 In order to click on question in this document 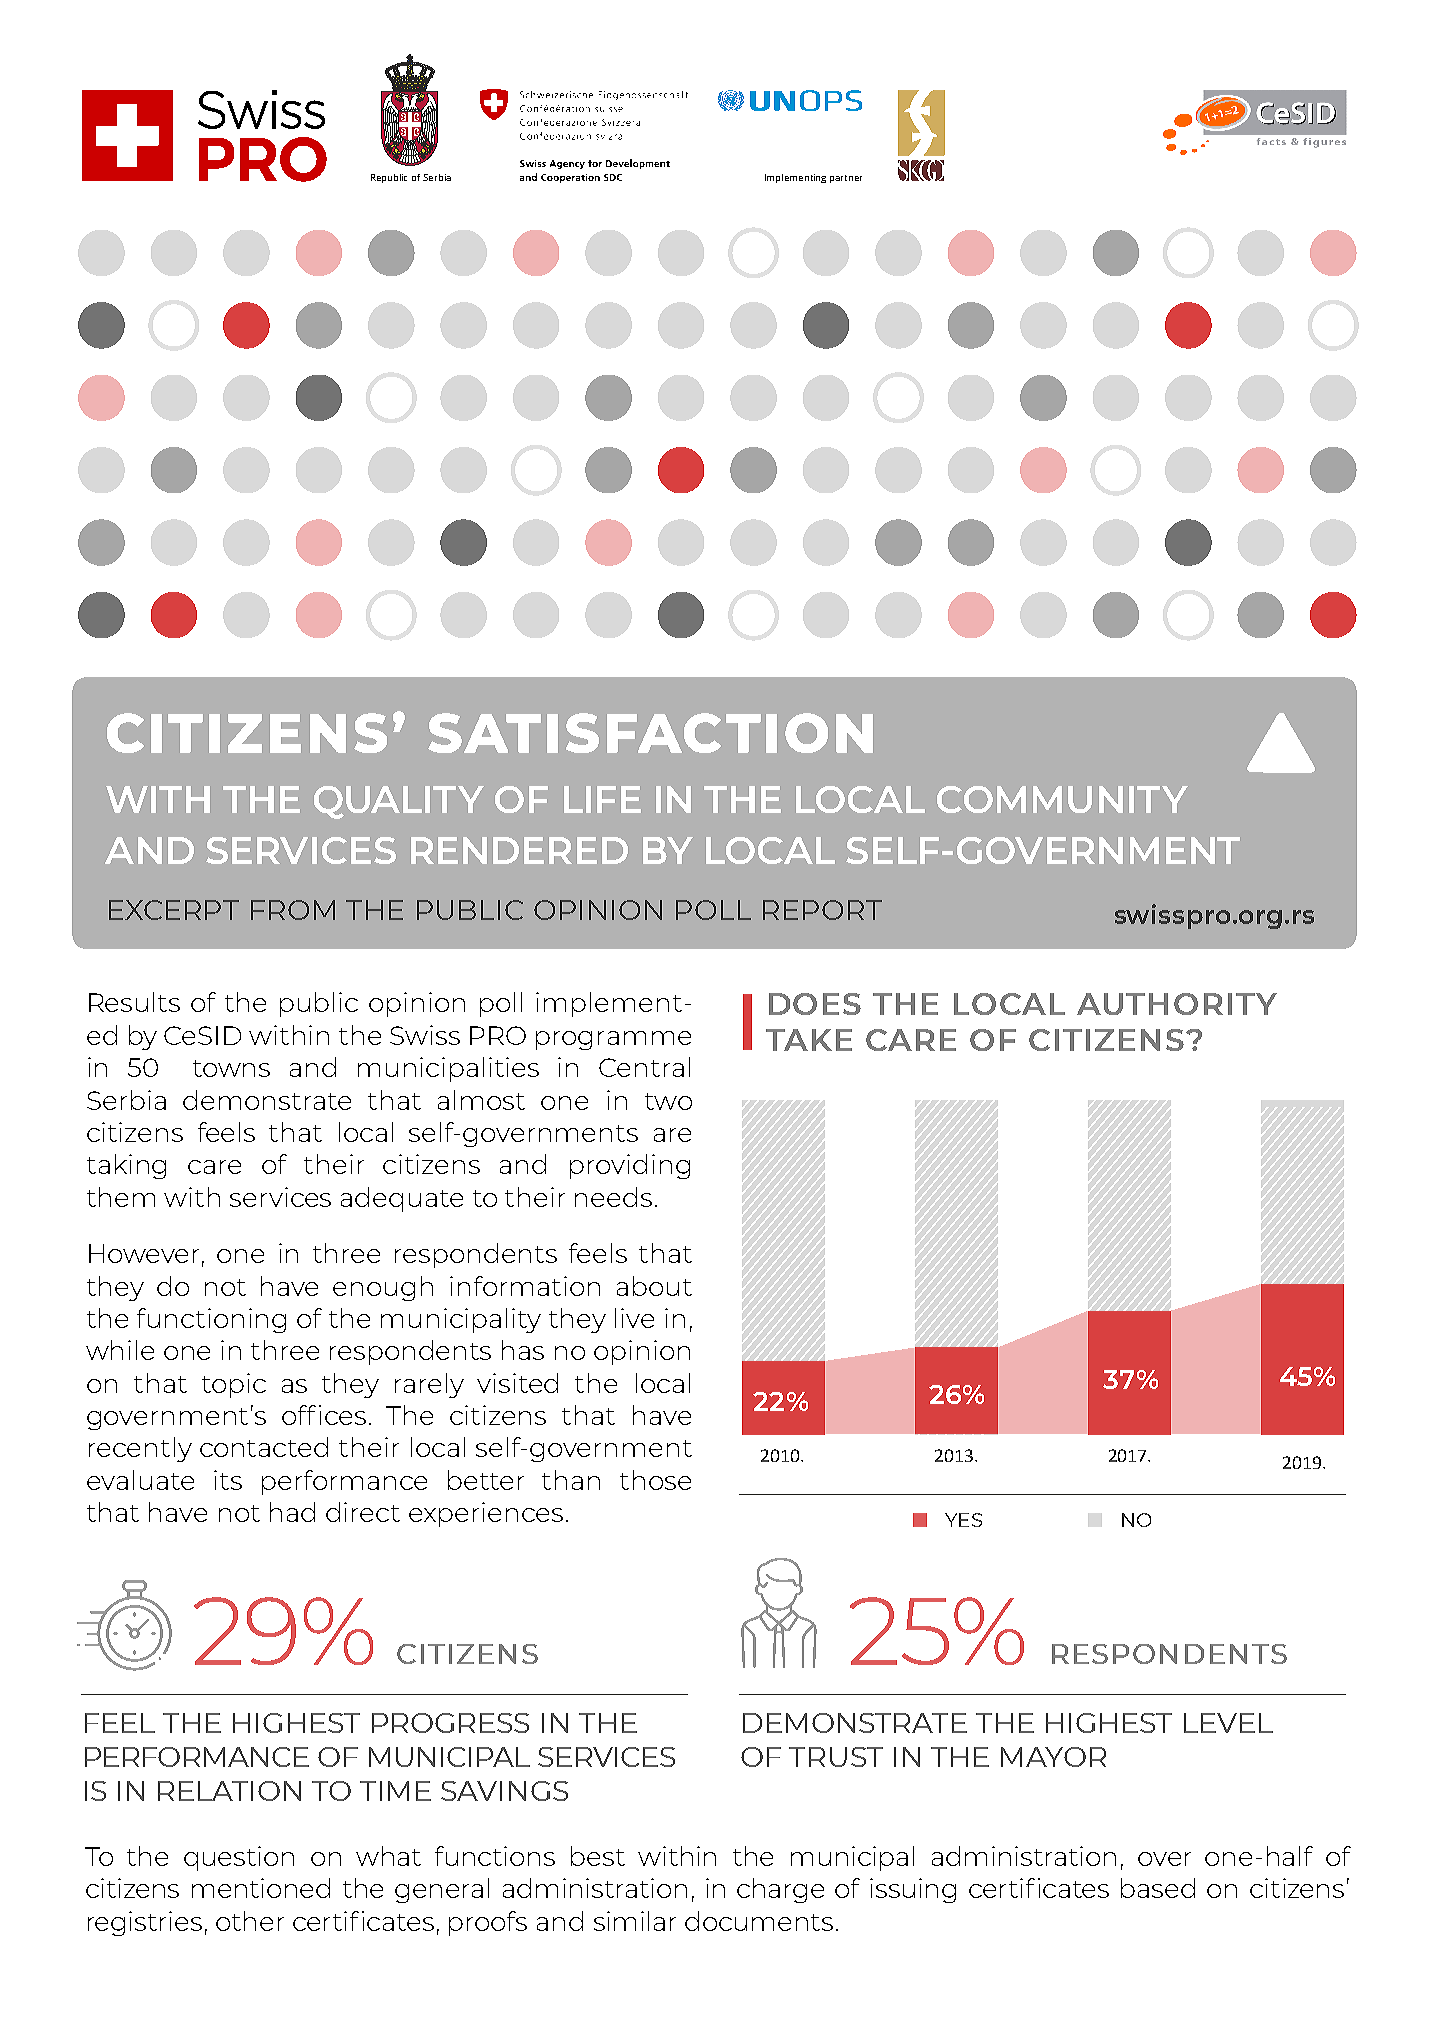, I will do `click(239, 1858)`.
